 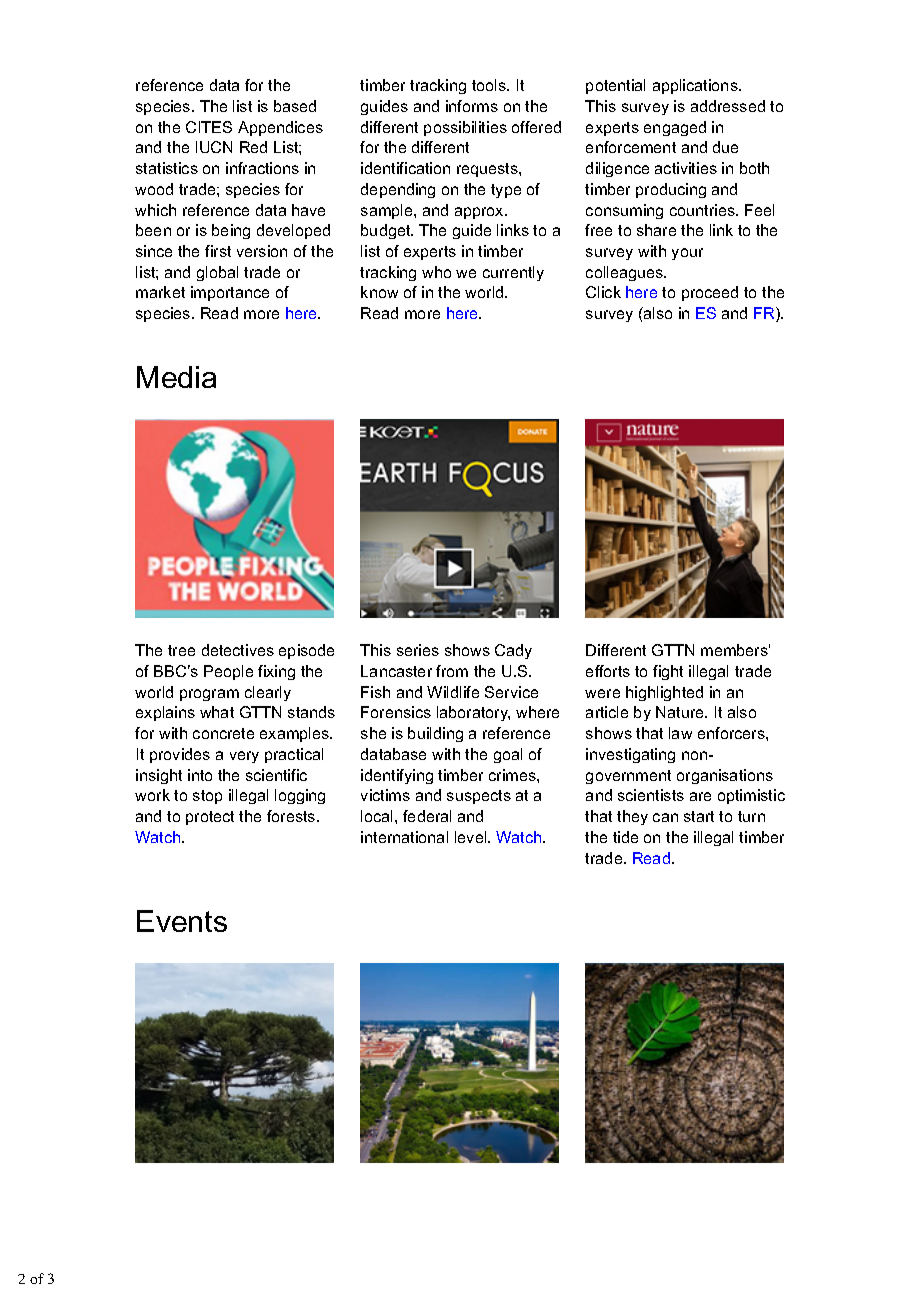 I want to click on informs, so click(x=472, y=106).
